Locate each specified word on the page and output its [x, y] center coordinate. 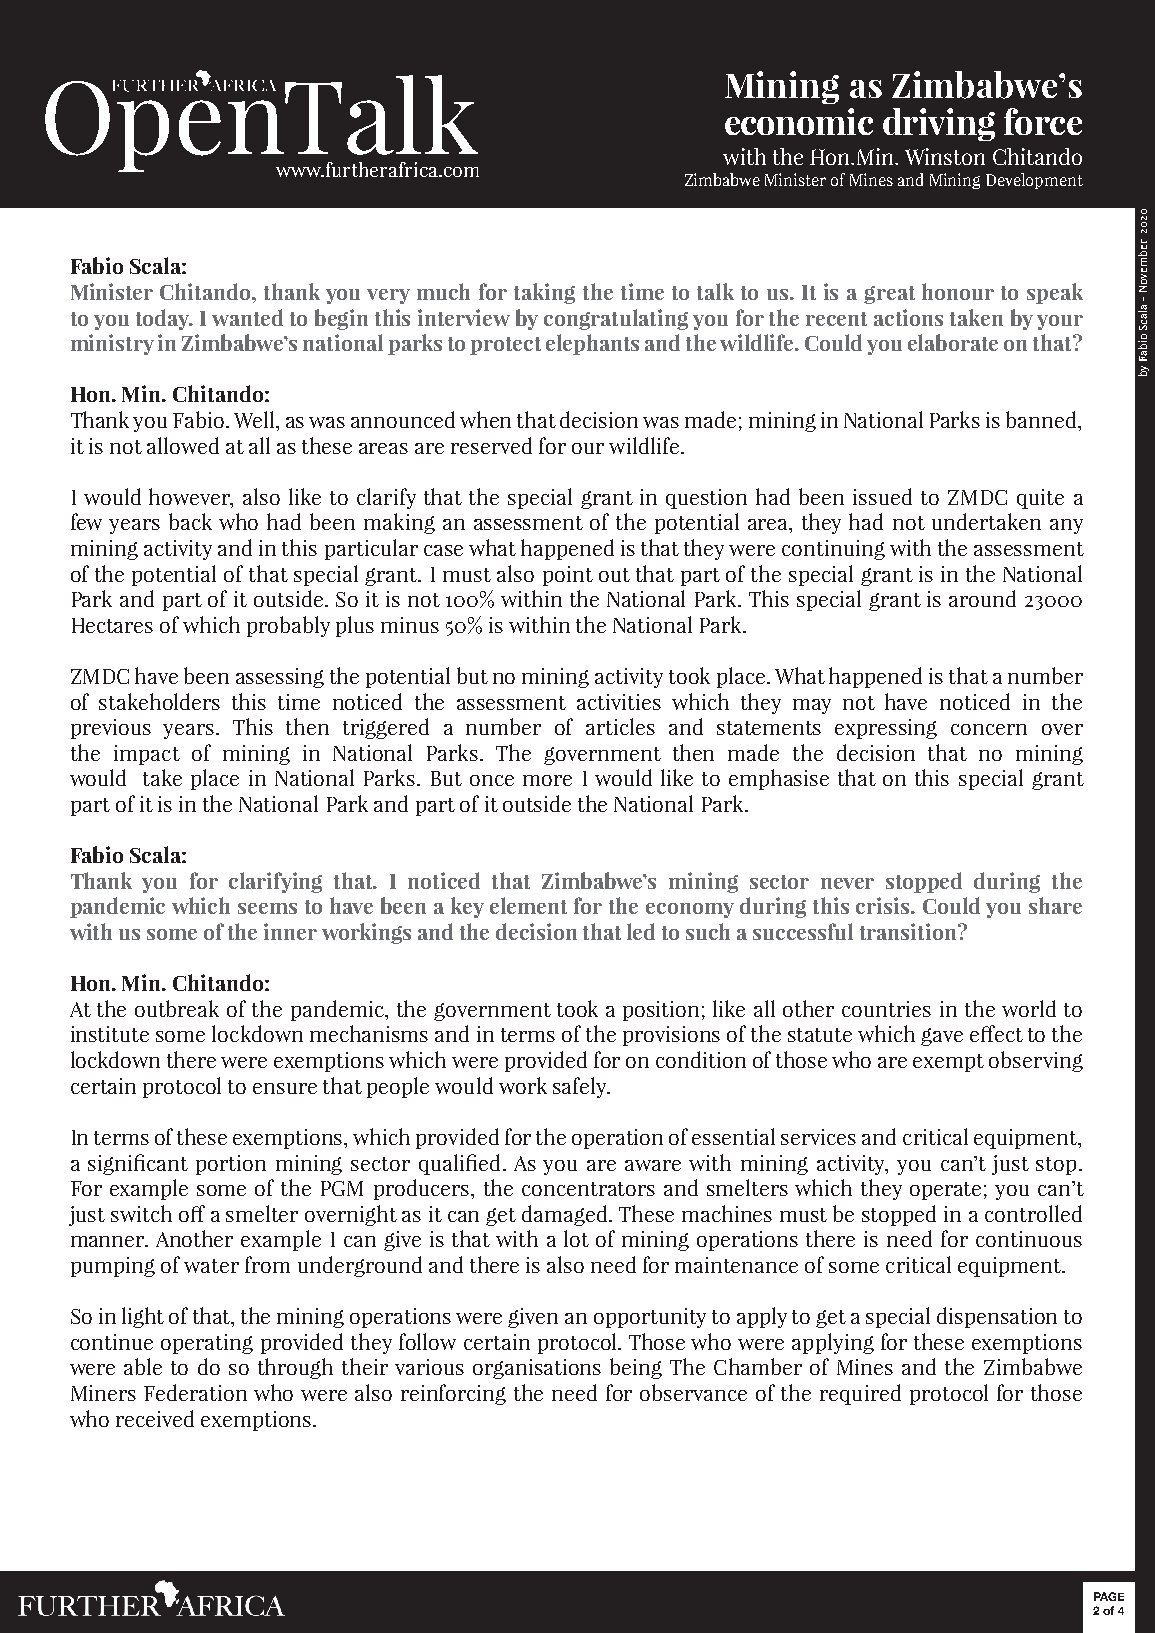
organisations [537, 1369]
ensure [285, 1088]
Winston [945, 156]
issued [882, 496]
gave [942, 1037]
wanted [247, 317]
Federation [195, 1392]
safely [581, 1087]
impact [147, 755]
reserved [491, 445]
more [547, 780]
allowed [183, 445]
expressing [886, 729]
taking [544, 293]
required [860, 1394]
